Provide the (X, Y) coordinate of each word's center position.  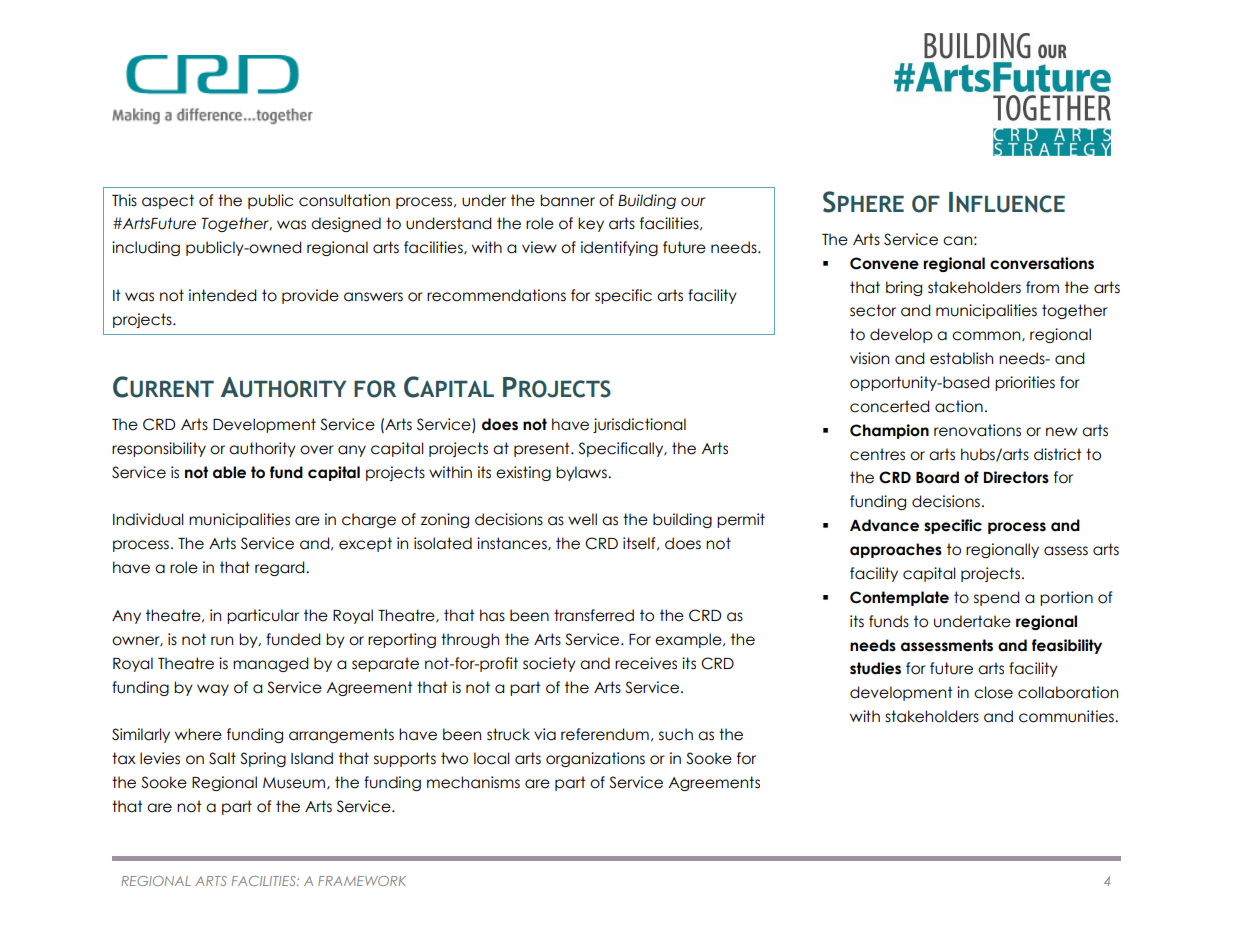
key (591, 224)
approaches (896, 550)
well (582, 519)
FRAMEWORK (362, 881)
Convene (884, 263)
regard (281, 568)
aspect (168, 201)
